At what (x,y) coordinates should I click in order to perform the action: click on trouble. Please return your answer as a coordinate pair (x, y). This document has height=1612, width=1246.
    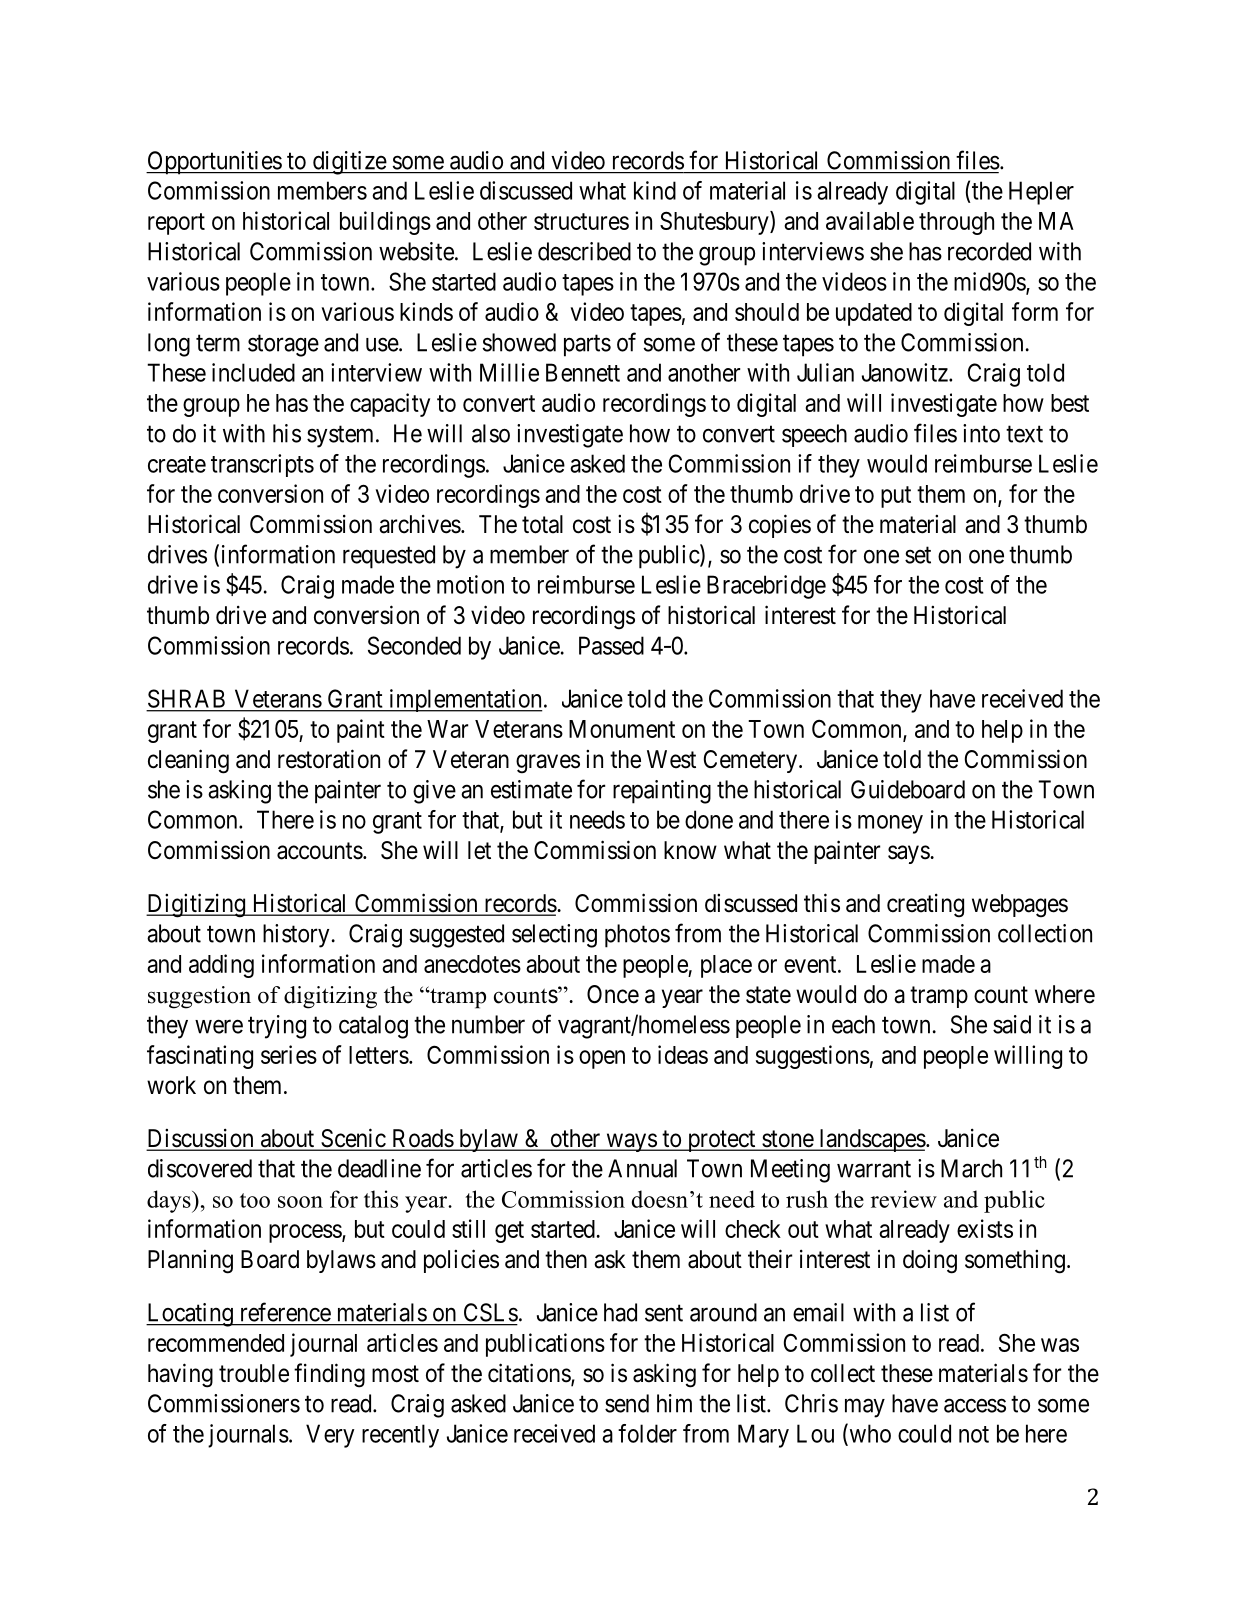
    Looking at the image, I should click on (254, 1373).
